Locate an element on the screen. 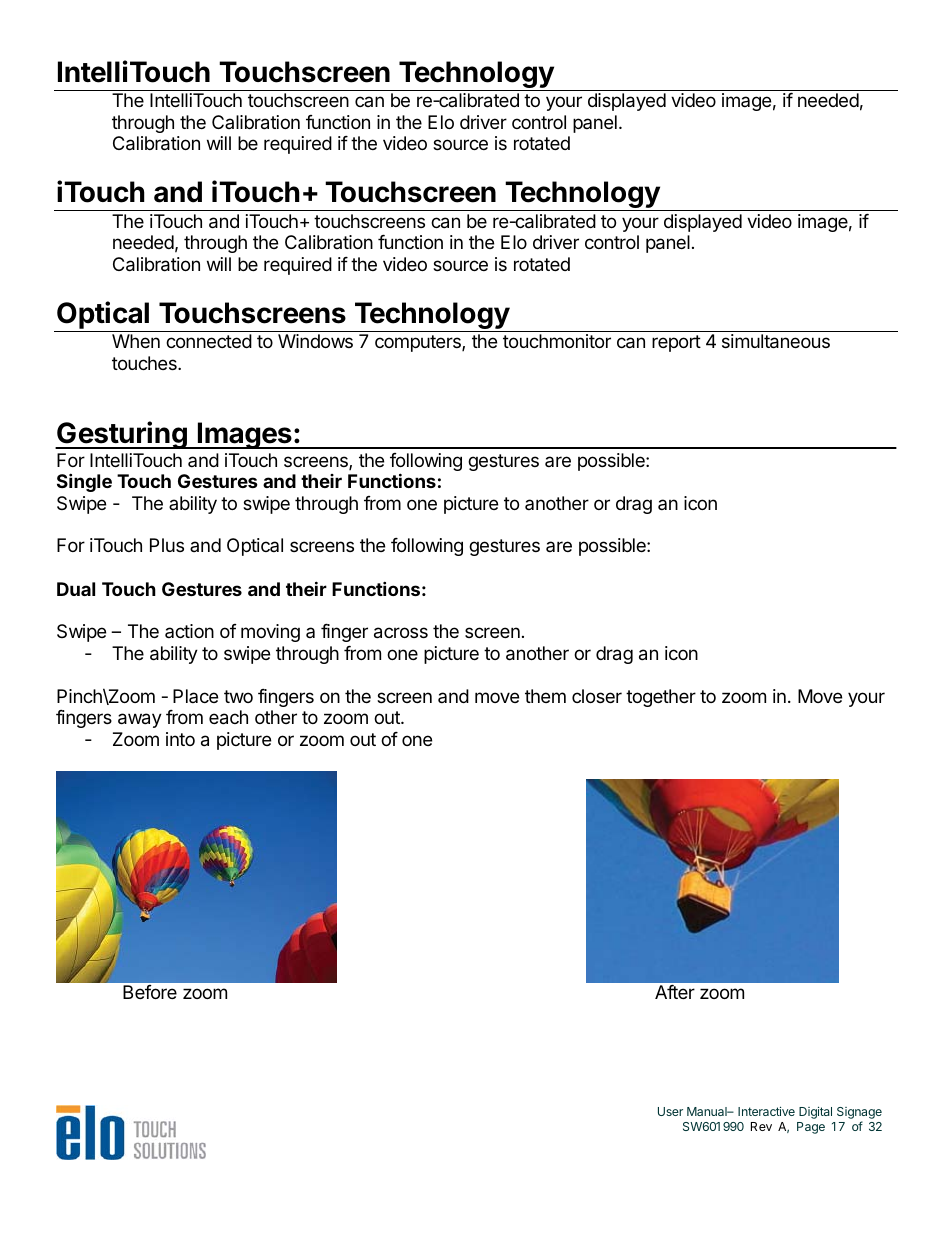  simultaneous is located at coordinates (776, 341).
